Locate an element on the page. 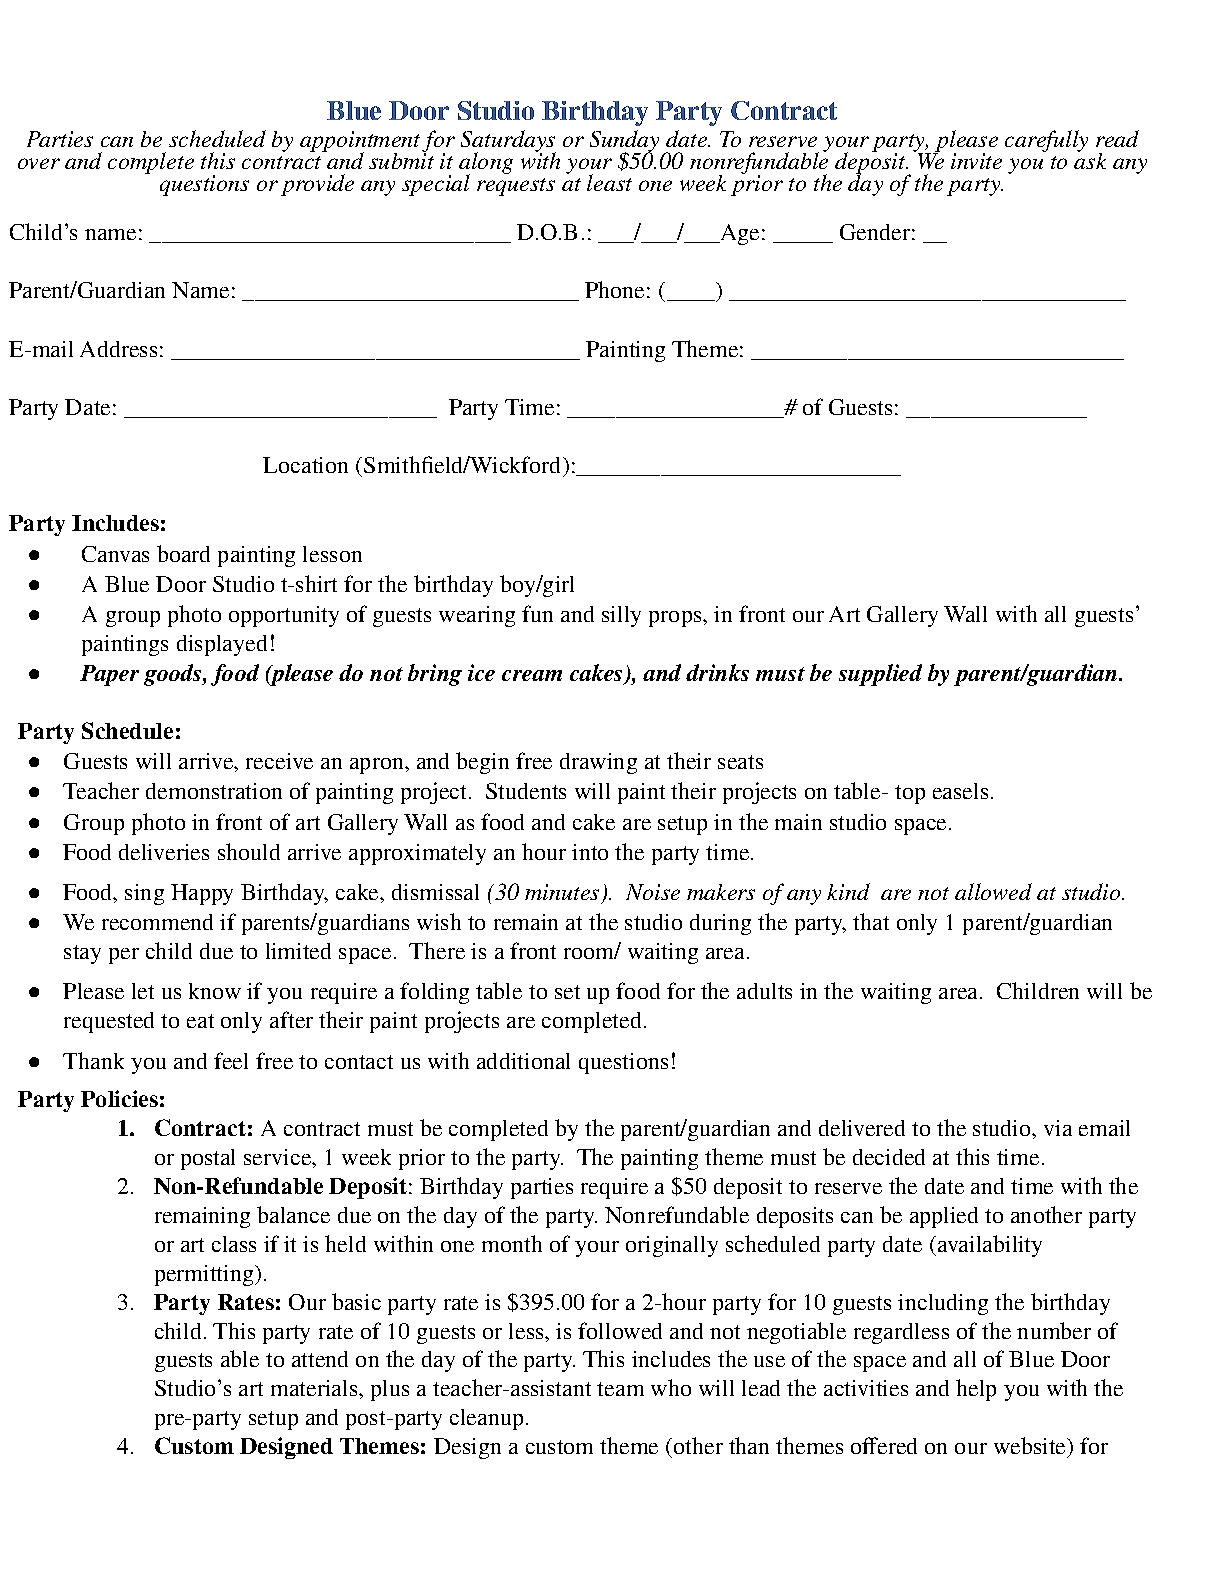 This image has height=1589, width=1228. invite is located at coordinates (976, 161).
